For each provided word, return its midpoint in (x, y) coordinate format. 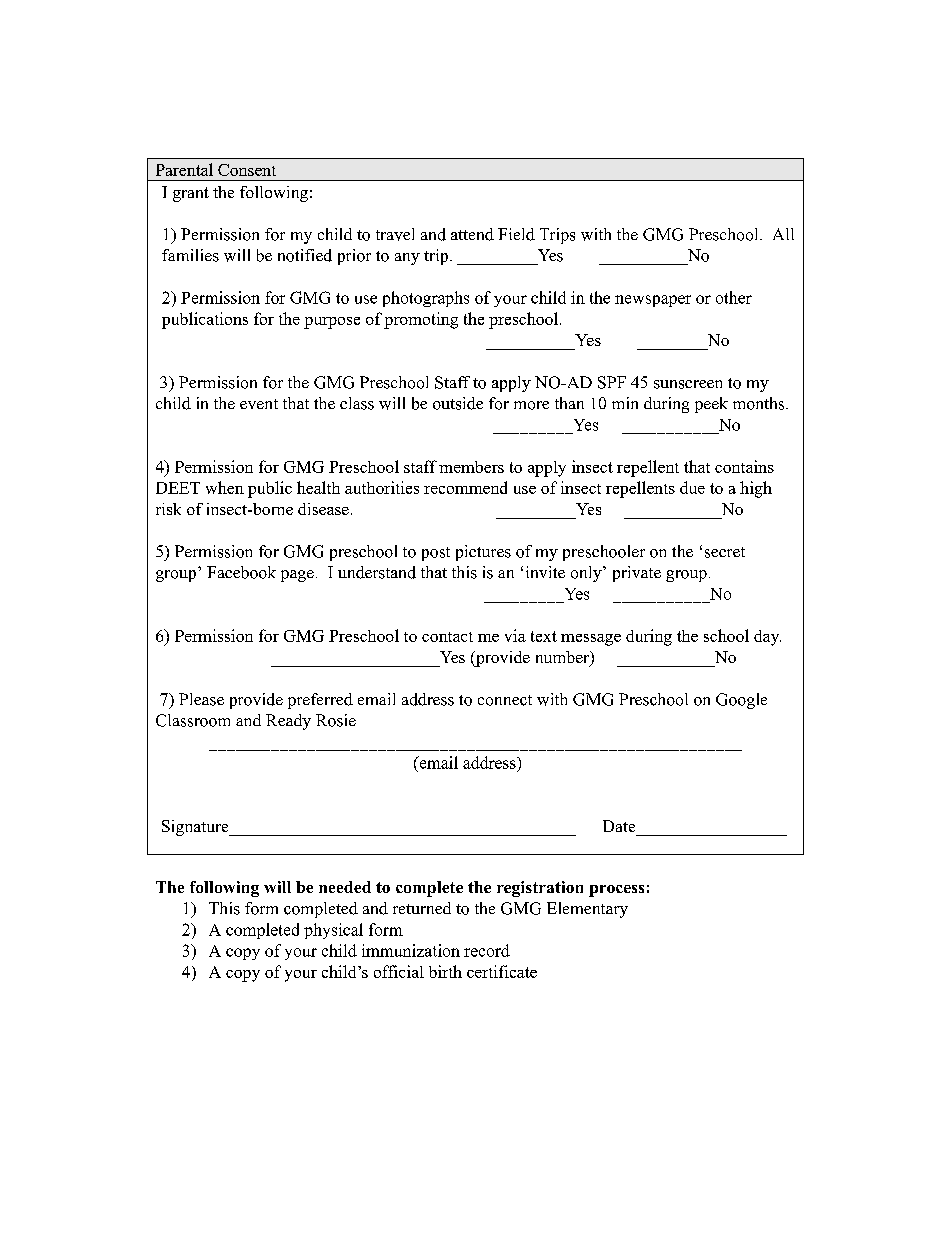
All (783, 234)
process (616, 891)
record (487, 950)
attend (472, 234)
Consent (247, 170)
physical (333, 931)
